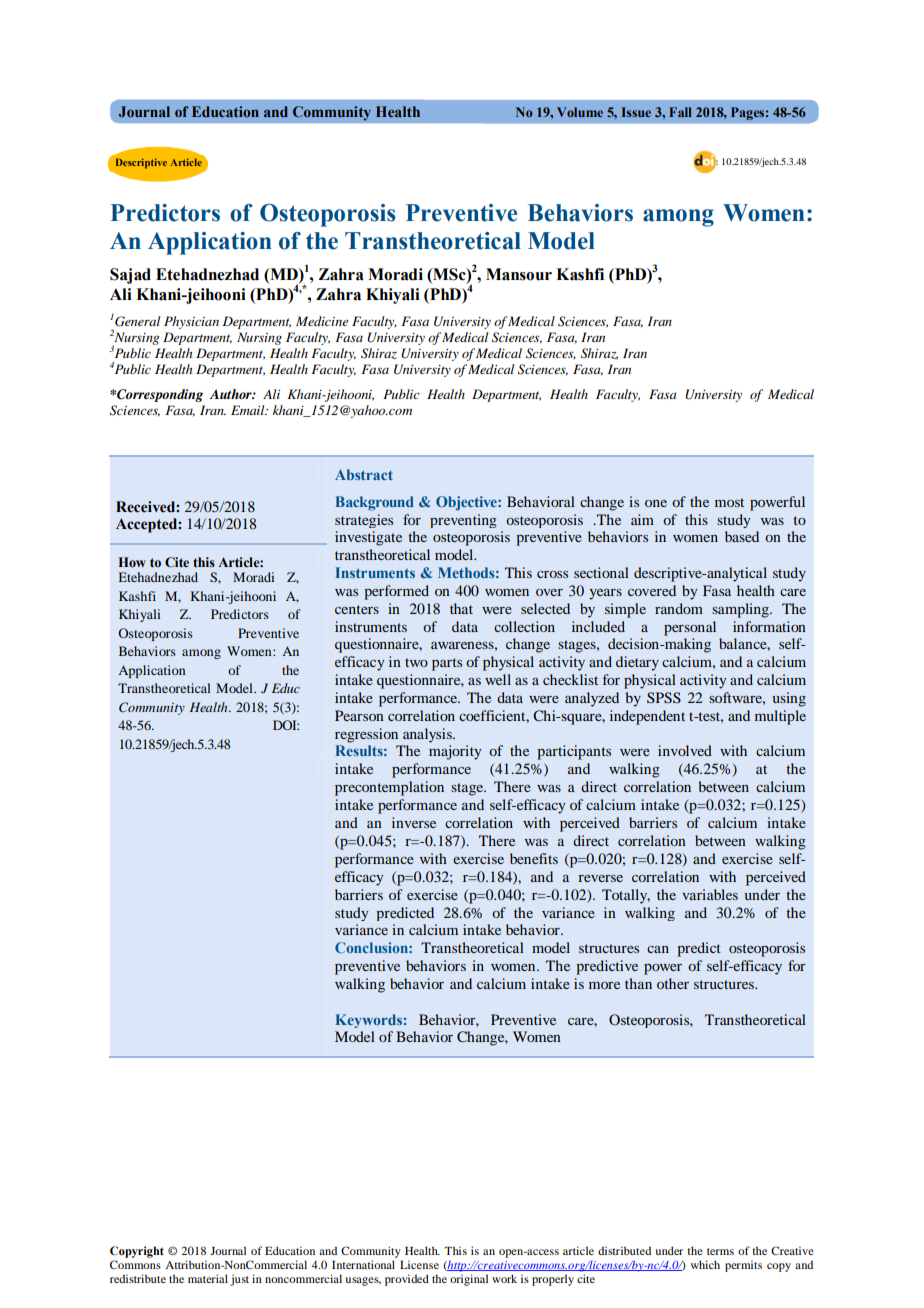 The width and height of the screenshot is (924, 1308). Describe the element at coordinates (673, 983) in the screenshot. I see `other` at that location.
